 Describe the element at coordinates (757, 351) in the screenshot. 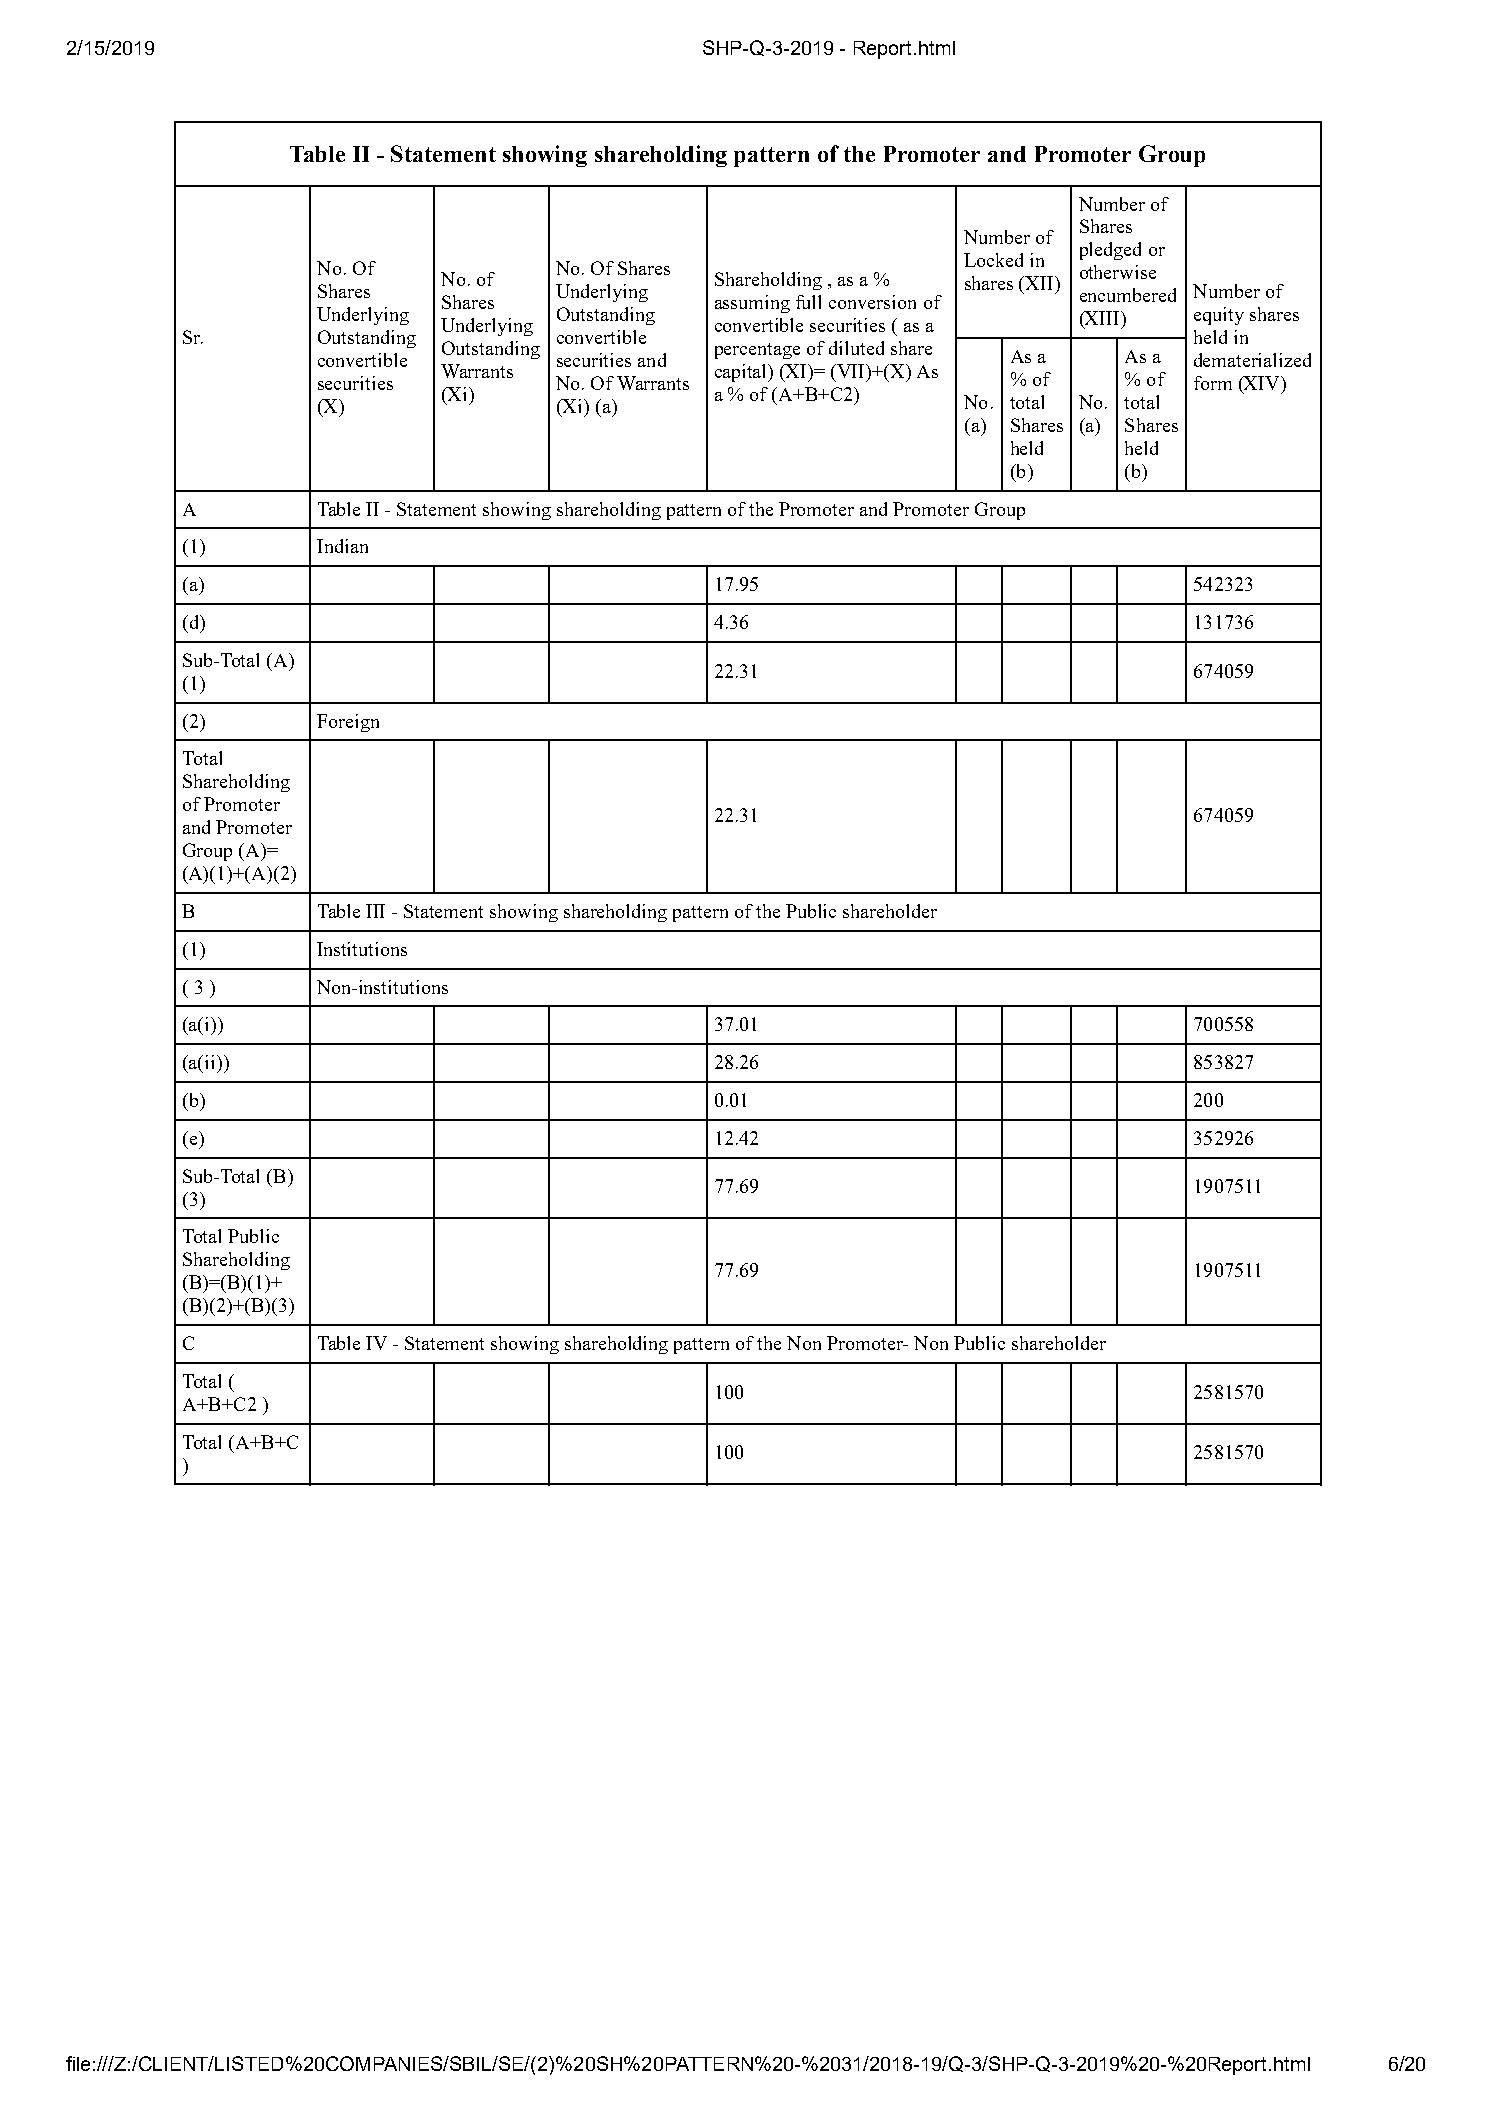

I see `percentage` at that location.
